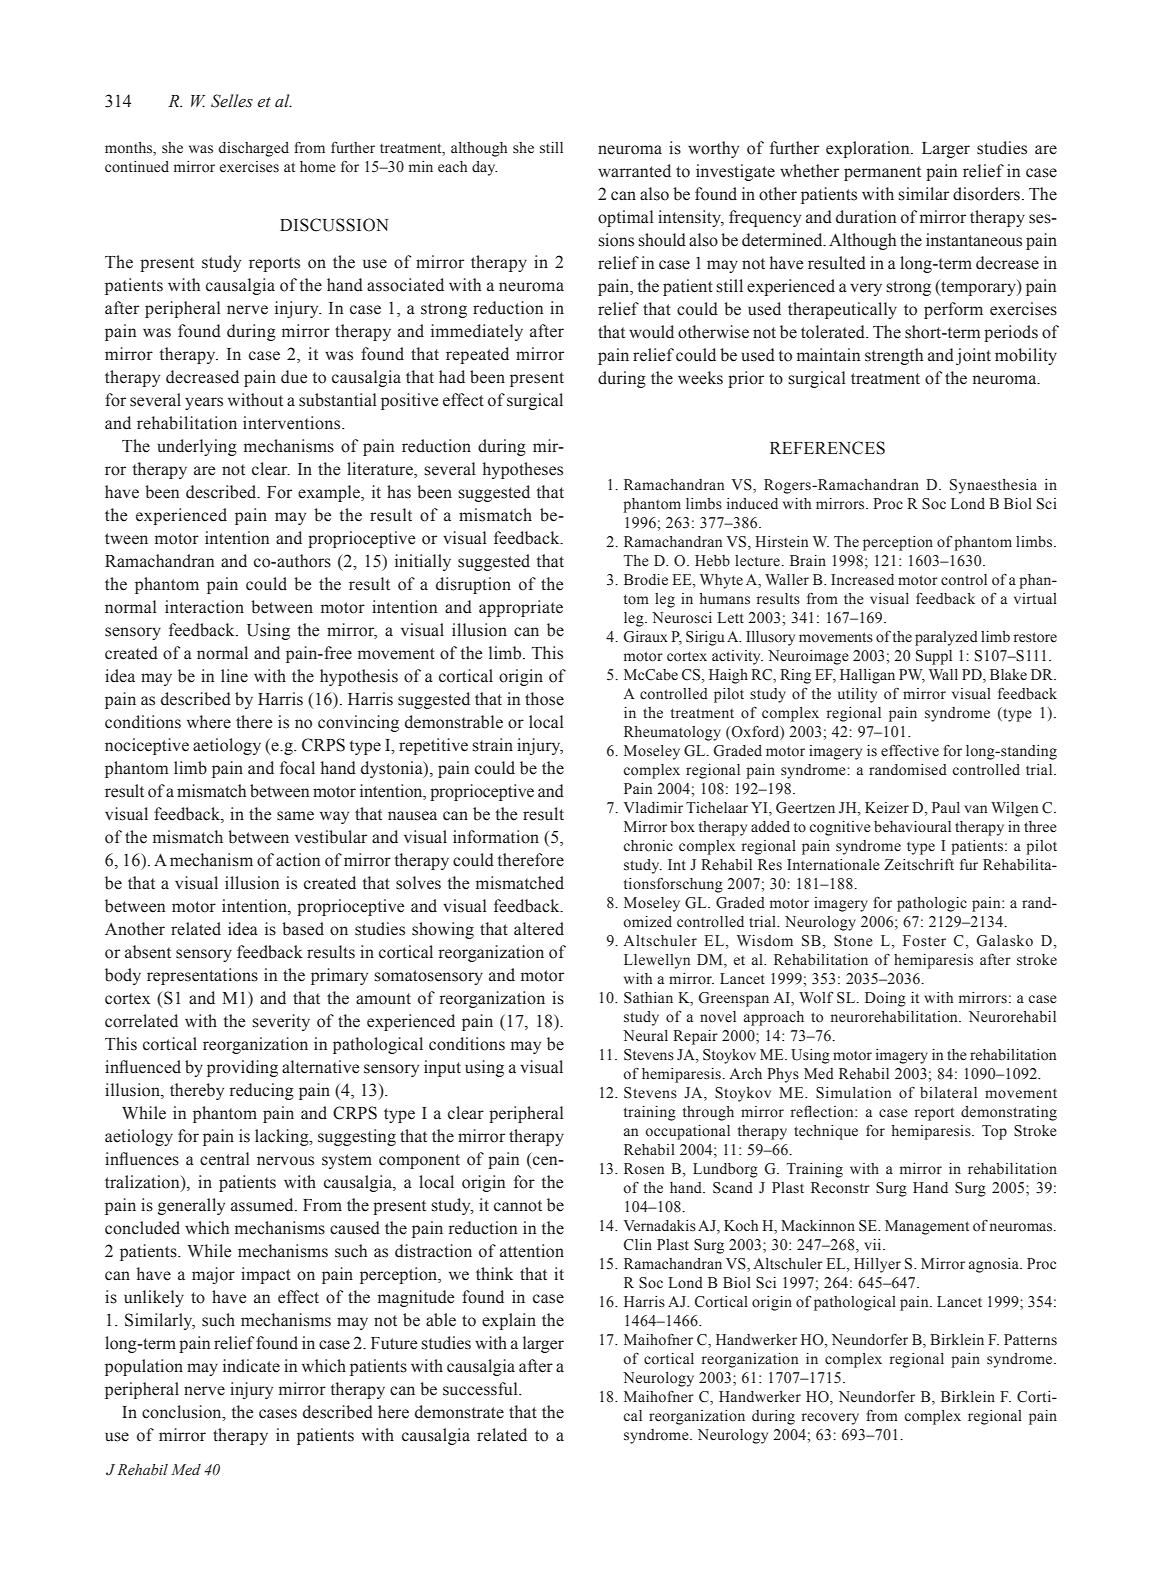 This screenshot has height=1582, width=1162. What do you see at coordinates (634, 171) in the screenshot?
I see `warranted` at bounding box center [634, 171].
